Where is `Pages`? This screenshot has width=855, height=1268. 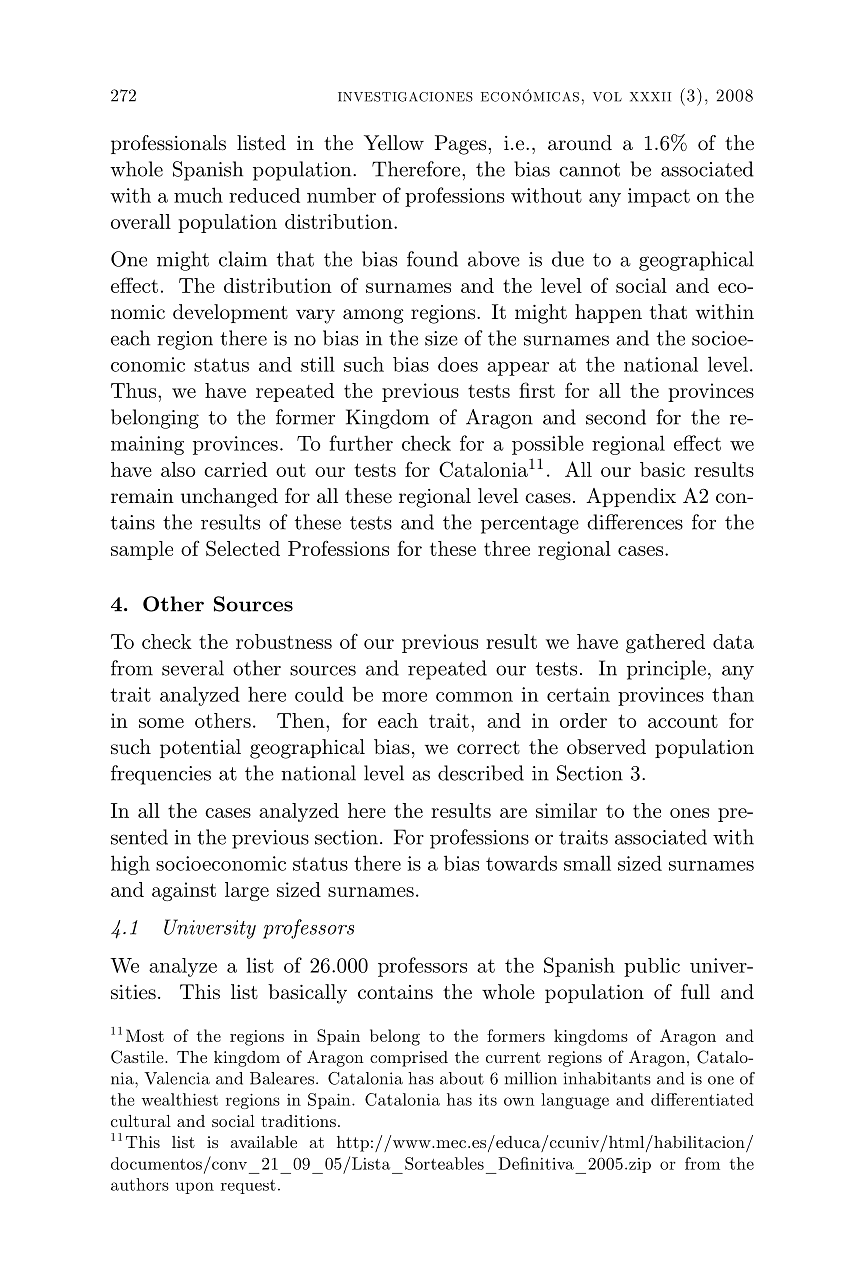
Pages is located at coordinates (462, 145).
